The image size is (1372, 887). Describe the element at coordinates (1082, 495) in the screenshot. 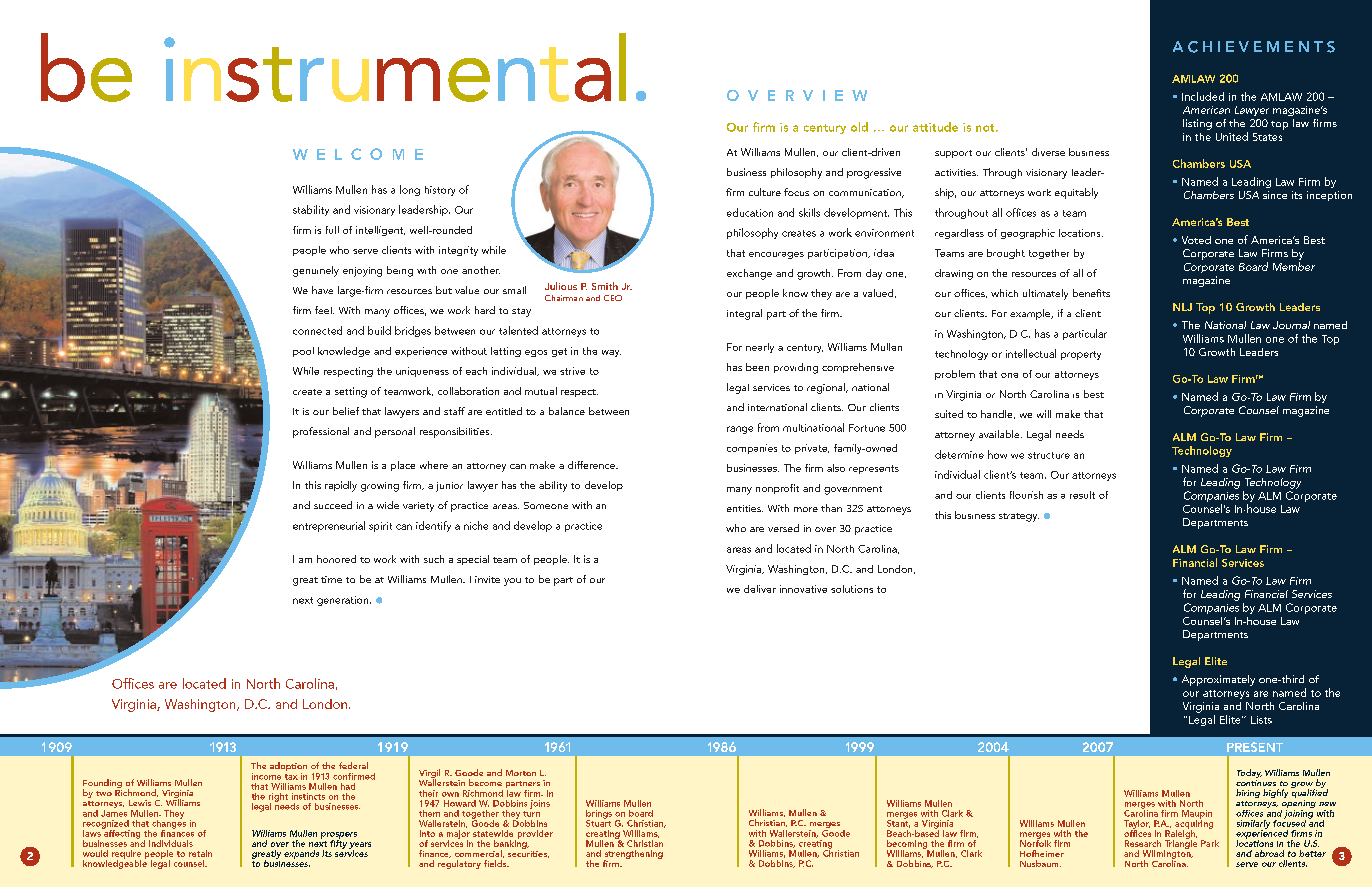

I see `result` at that location.
